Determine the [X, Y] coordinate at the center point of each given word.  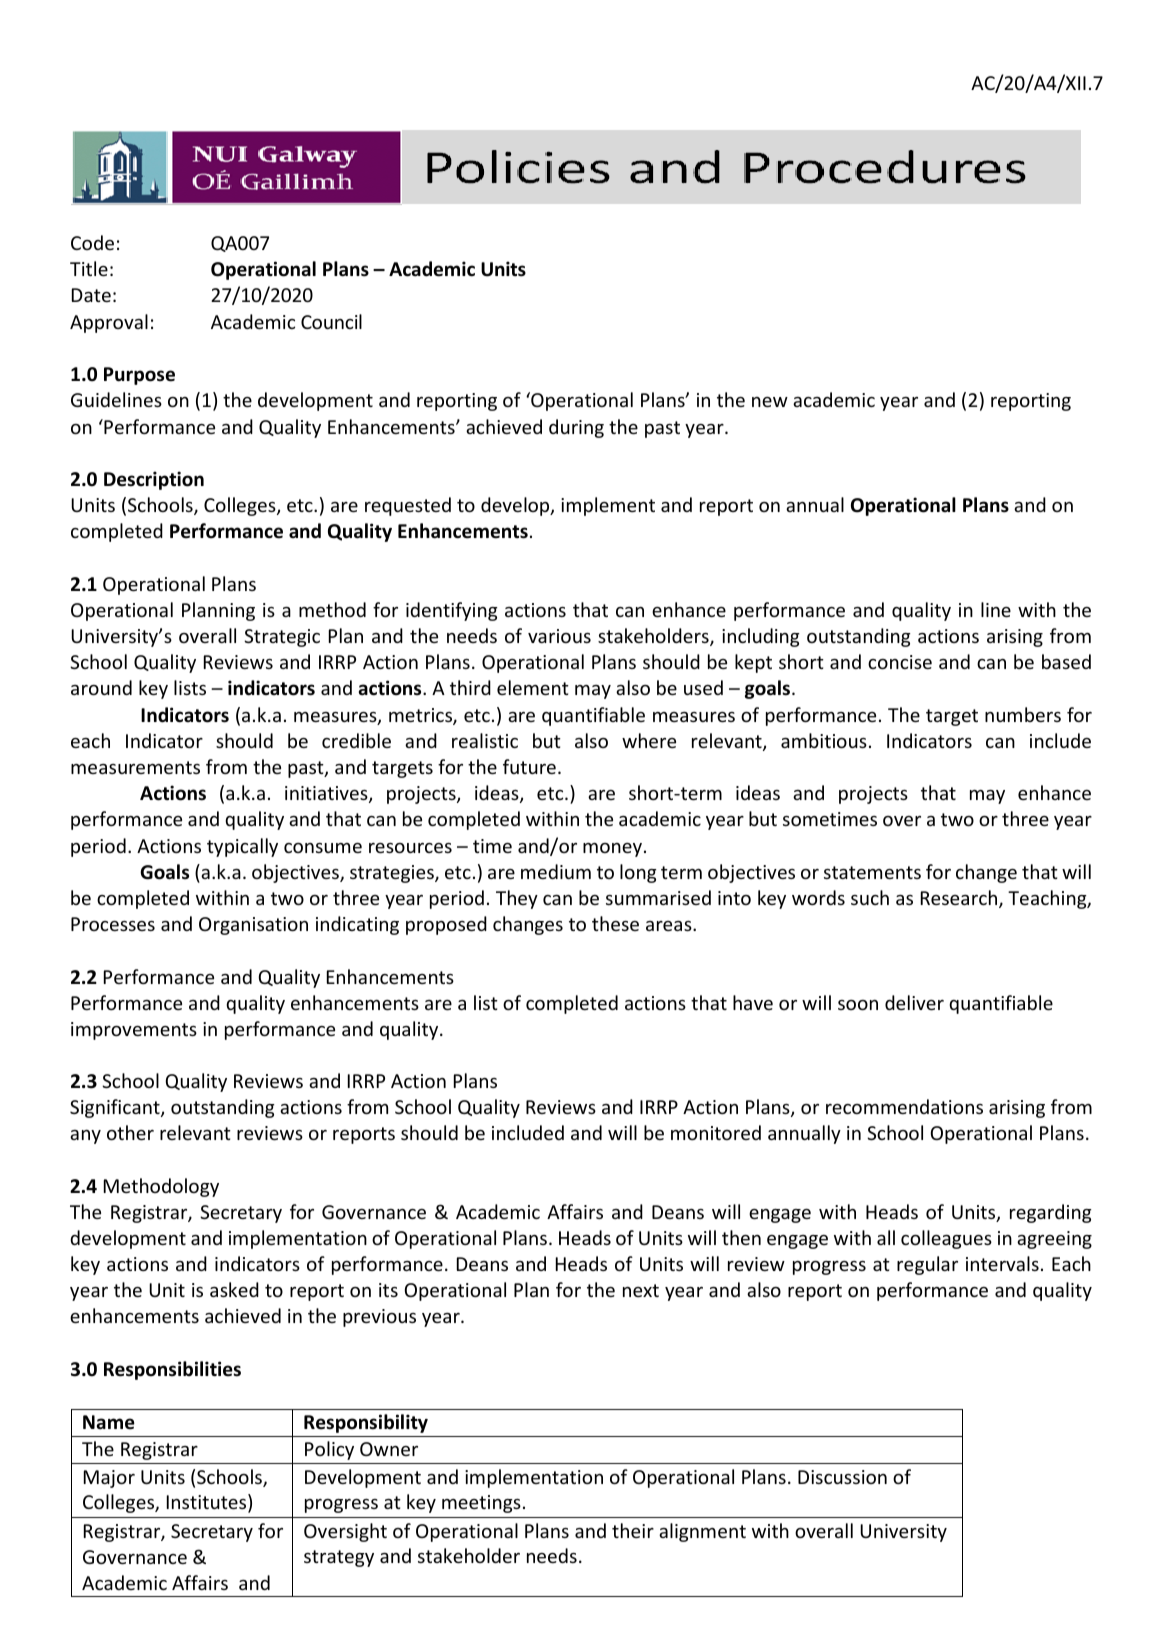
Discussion [842, 1477]
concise [900, 662]
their [633, 1530]
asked [234, 1289]
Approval [109, 323]
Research [960, 899]
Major [109, 1479]
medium [556, 871]
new [770, 402]
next [641, 1290]
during [576, 428]
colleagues [946, 1239]
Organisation [253, 926]
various [559, 636]
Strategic [282, 638]
